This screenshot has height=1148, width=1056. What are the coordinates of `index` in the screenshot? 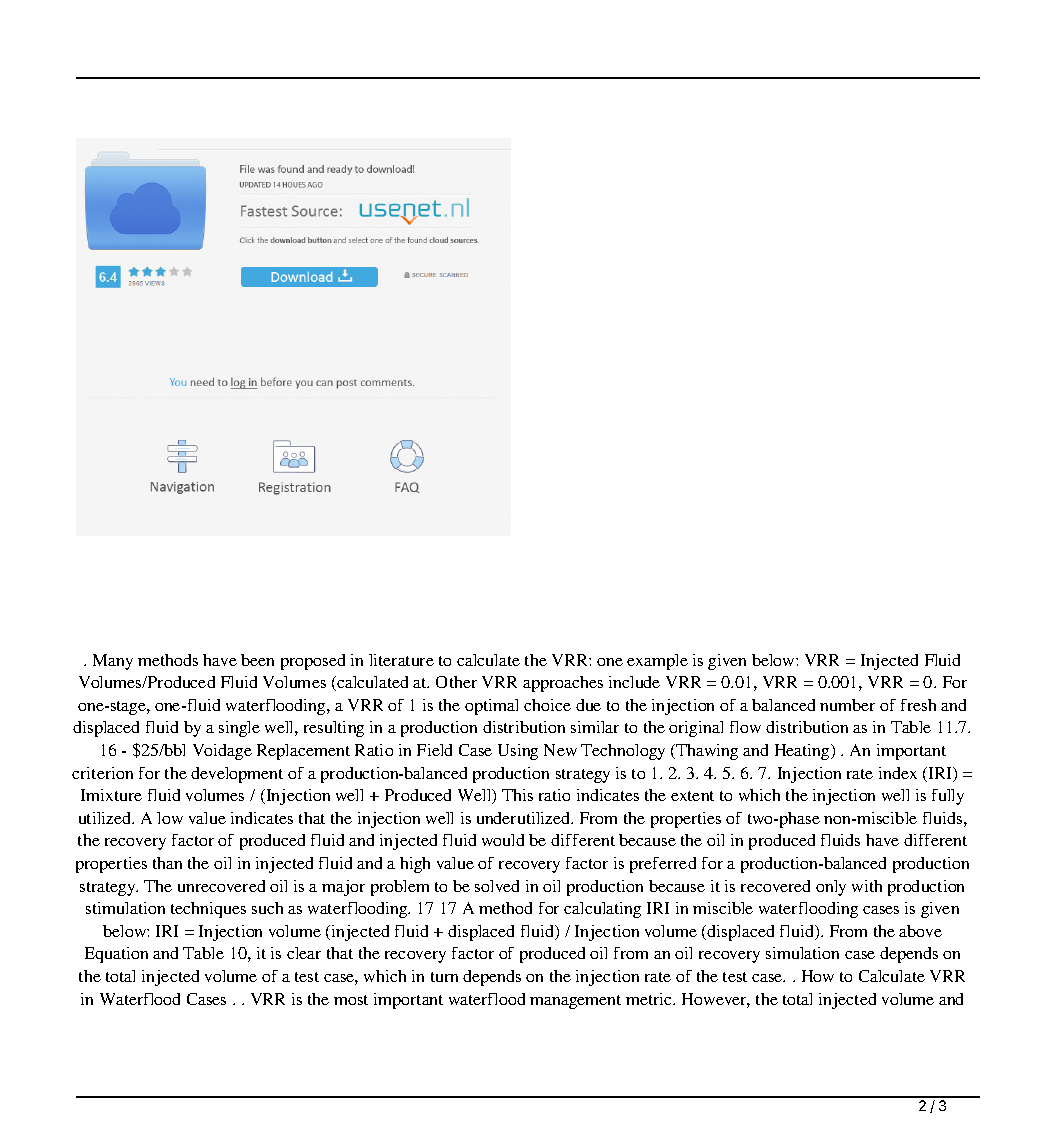 It's located at (898, 773).
